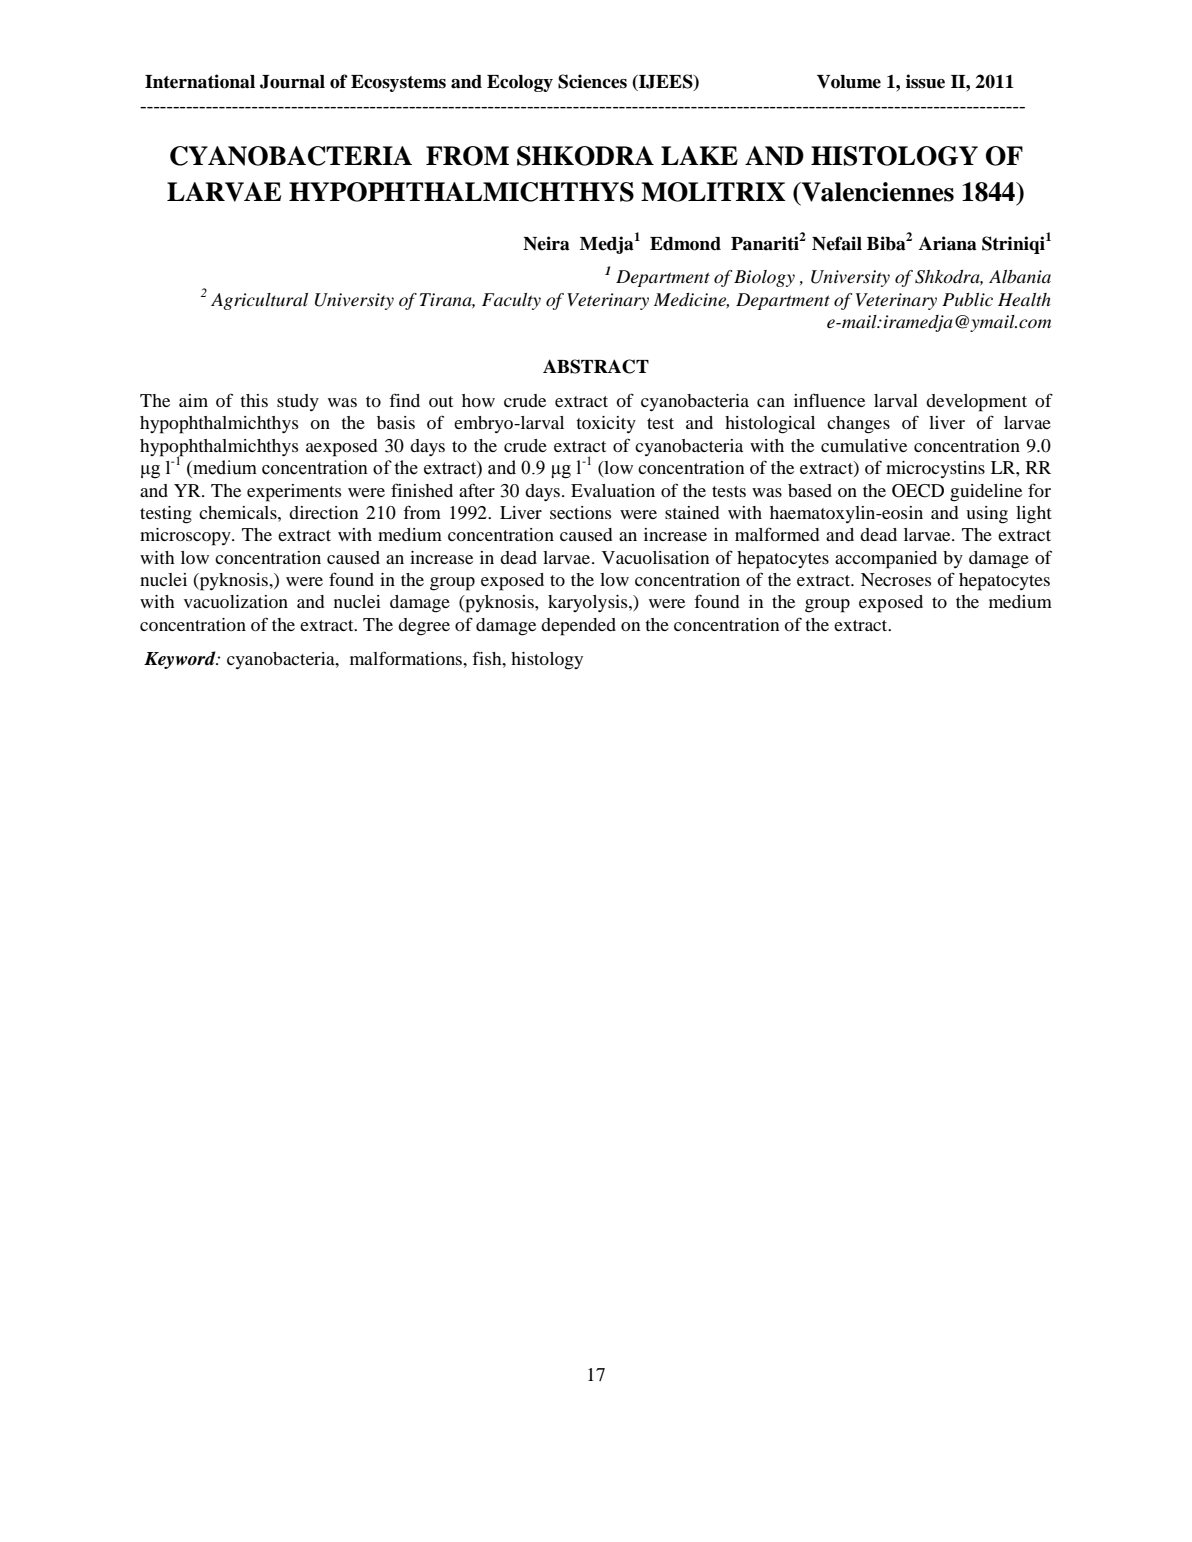 This screenshot has height=1542, width=1192. I want to click on issue, so click(925, 81).
